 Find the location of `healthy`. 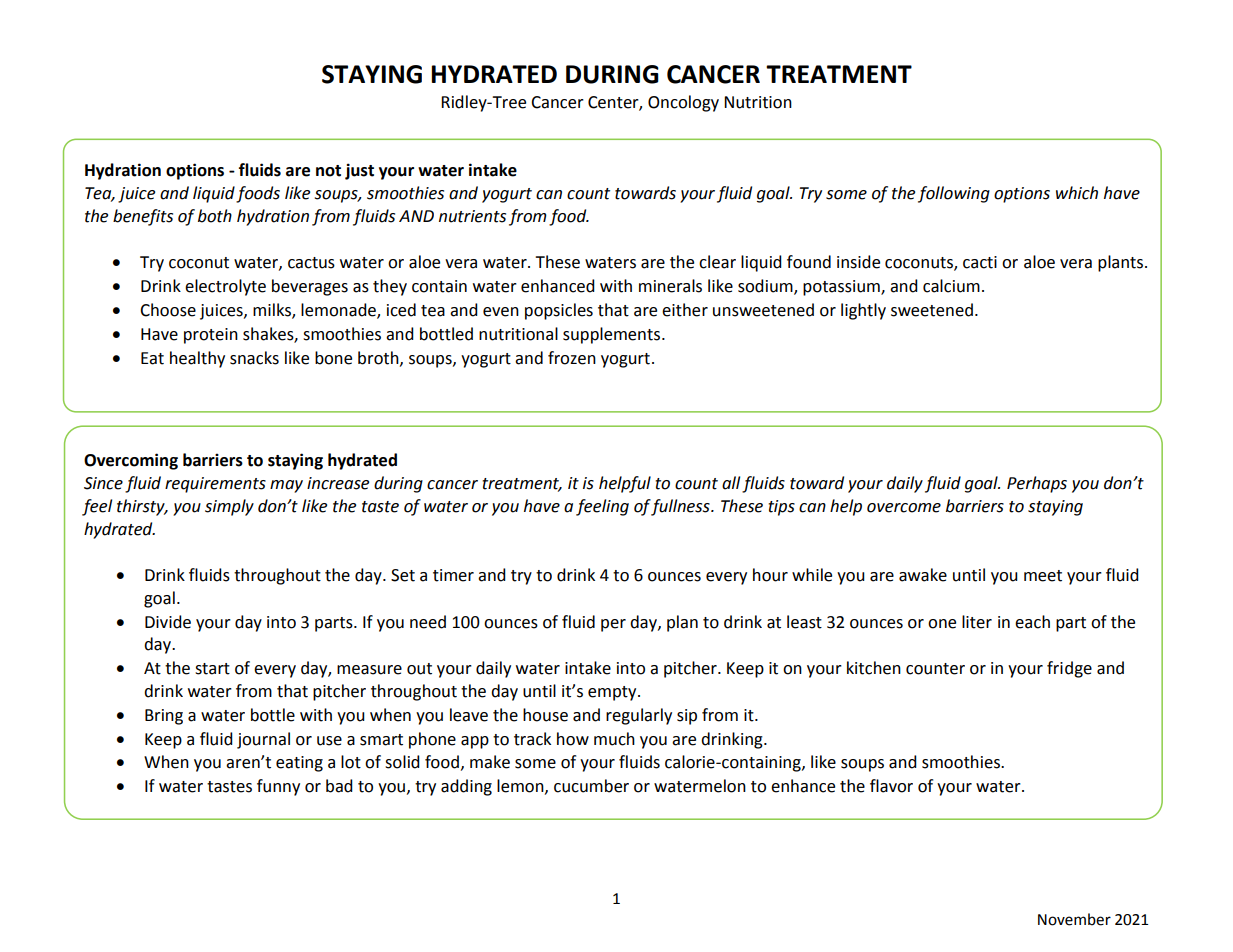

healthy is located at coordinates (197, 359).
